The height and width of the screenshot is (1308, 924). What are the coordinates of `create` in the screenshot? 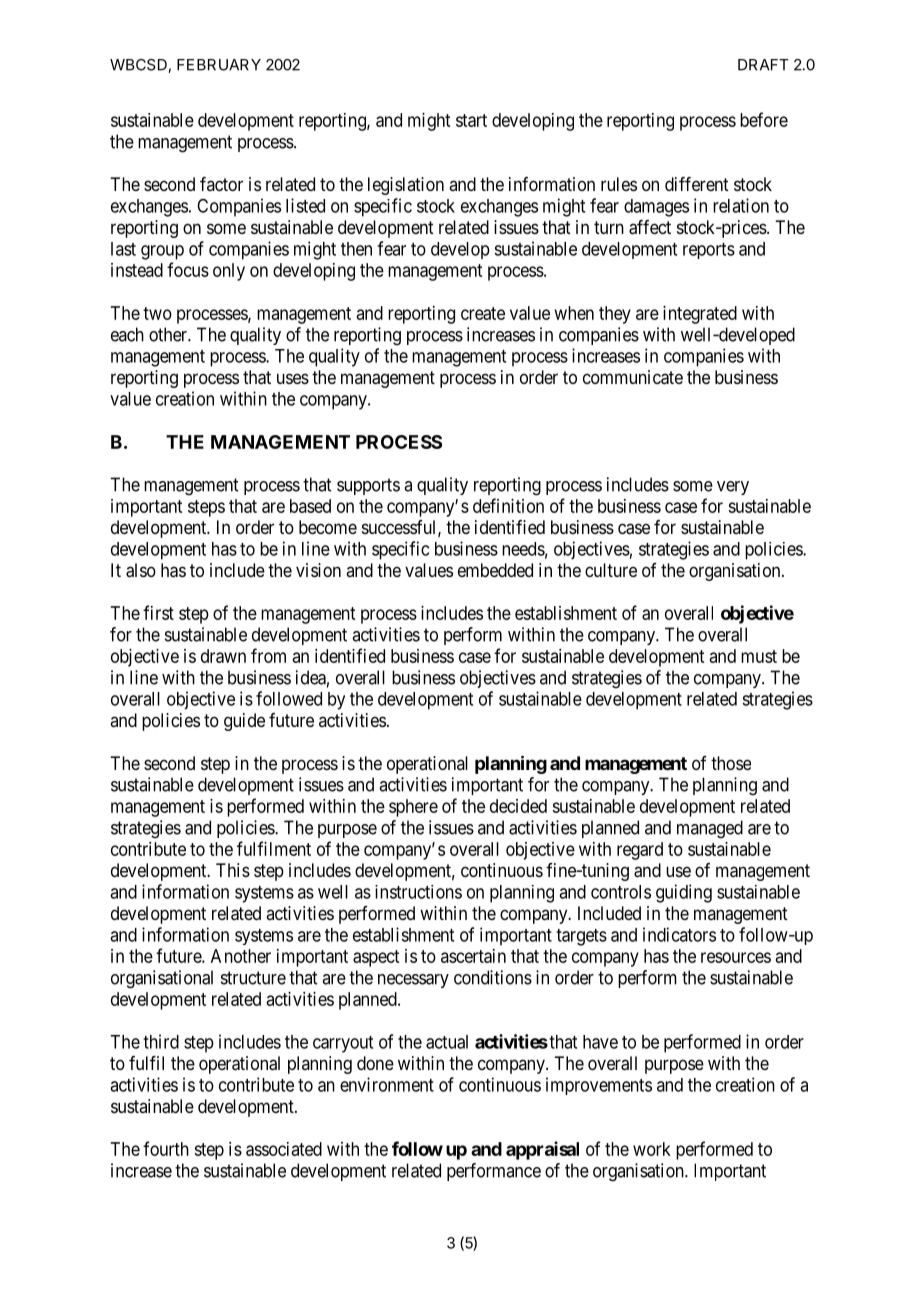 It's located at (483, 313).
